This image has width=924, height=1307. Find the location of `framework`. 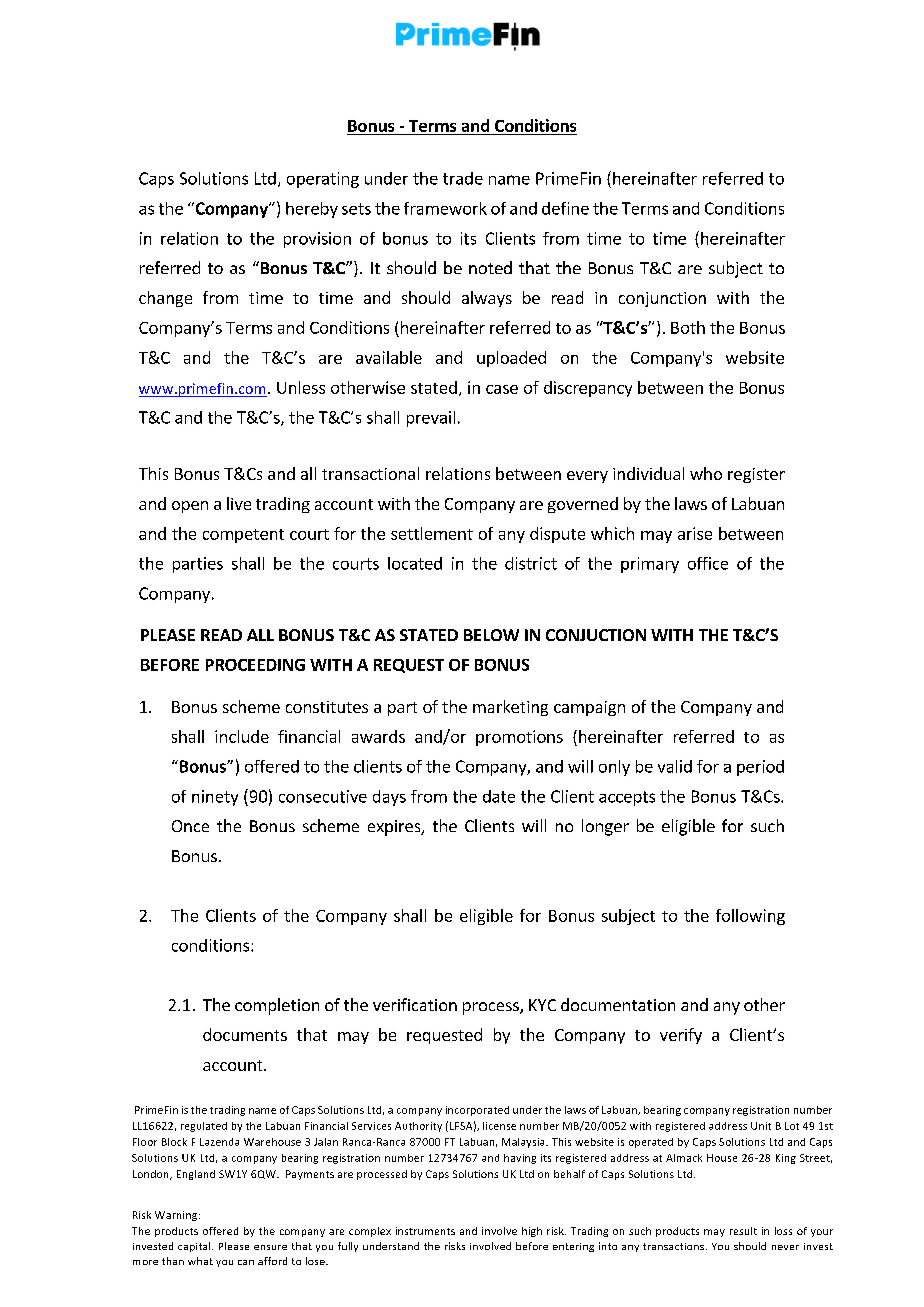

framework is located at coordinates (445, 208).
